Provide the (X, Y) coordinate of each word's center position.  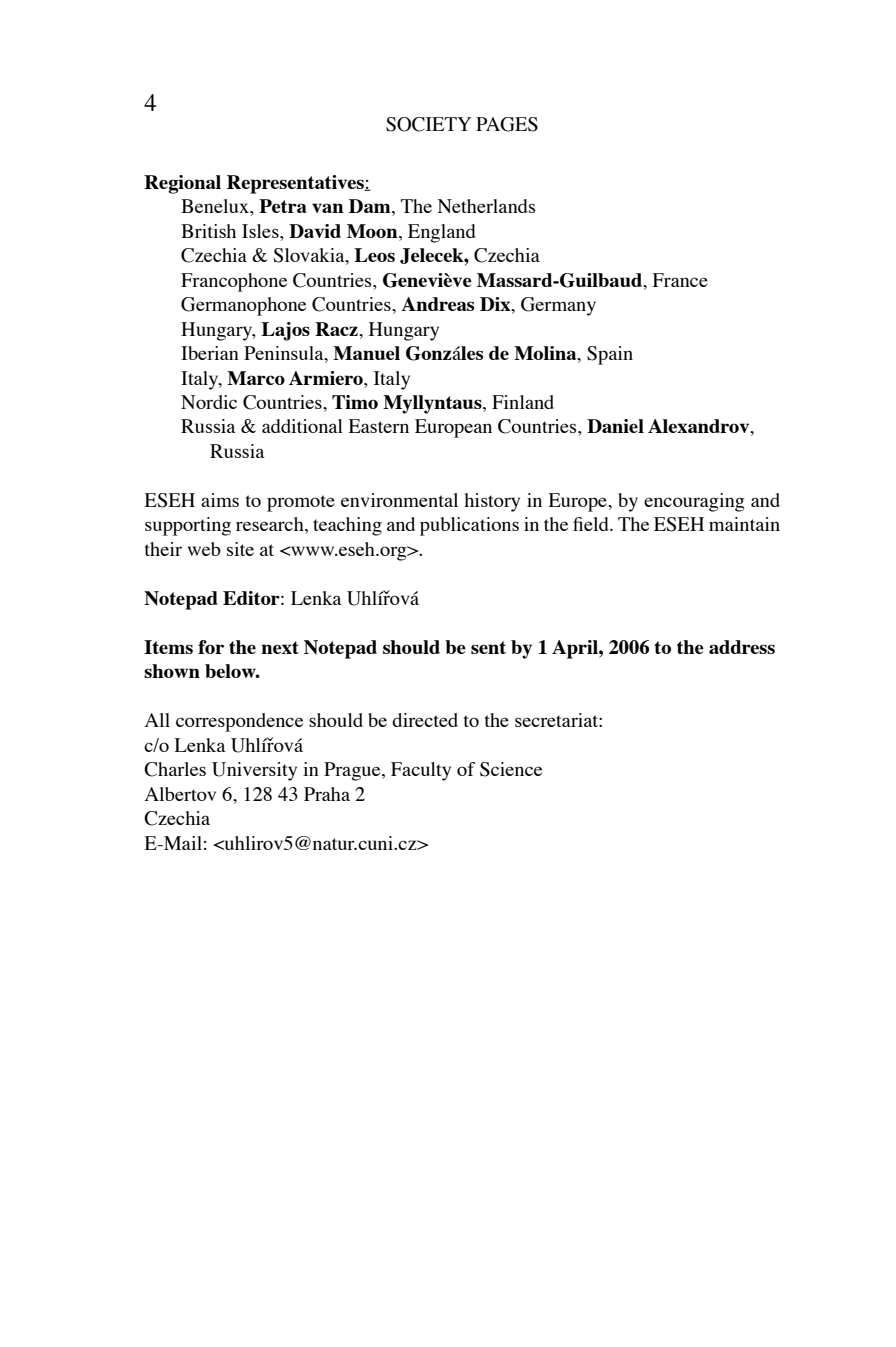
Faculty (421, 771)
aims (220, 500)
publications (469, 526)
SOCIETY (428, 124)
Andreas (437, 304)
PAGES (507, 124)
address (742, 647)
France (680, 280)
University (254, 771)
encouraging (694, 502)
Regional (182, 184)
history (492, 502)
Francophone (234, 282)
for (211, 647)
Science (511, 769)
